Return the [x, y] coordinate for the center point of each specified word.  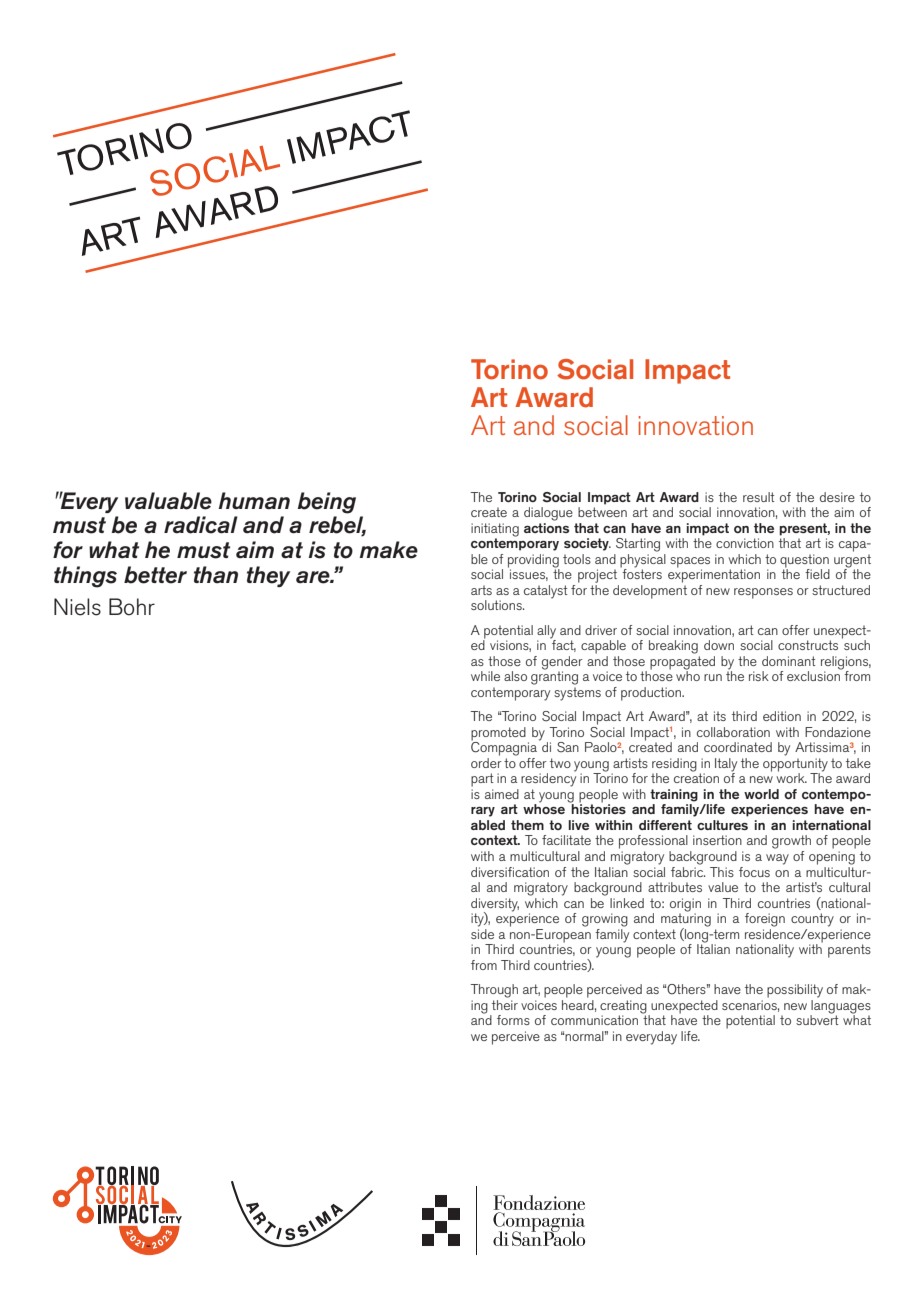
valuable [168, 501]
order [486, 761]
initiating [495, 531]
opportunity [795, 766]
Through [494, 991]
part [482, 780]
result [759, 497]
